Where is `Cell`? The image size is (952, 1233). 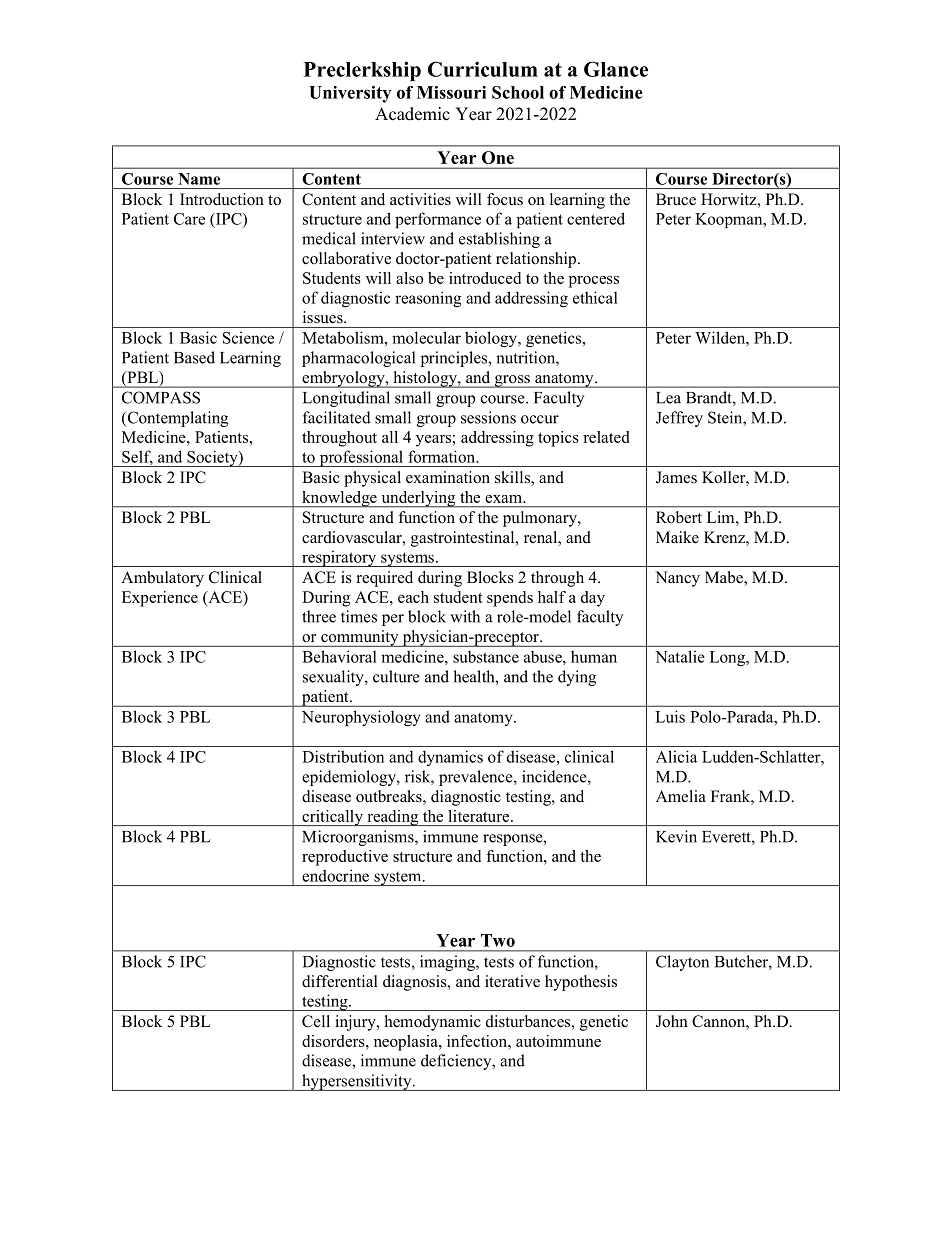
Cell is located at coordinates (316, 1021).
